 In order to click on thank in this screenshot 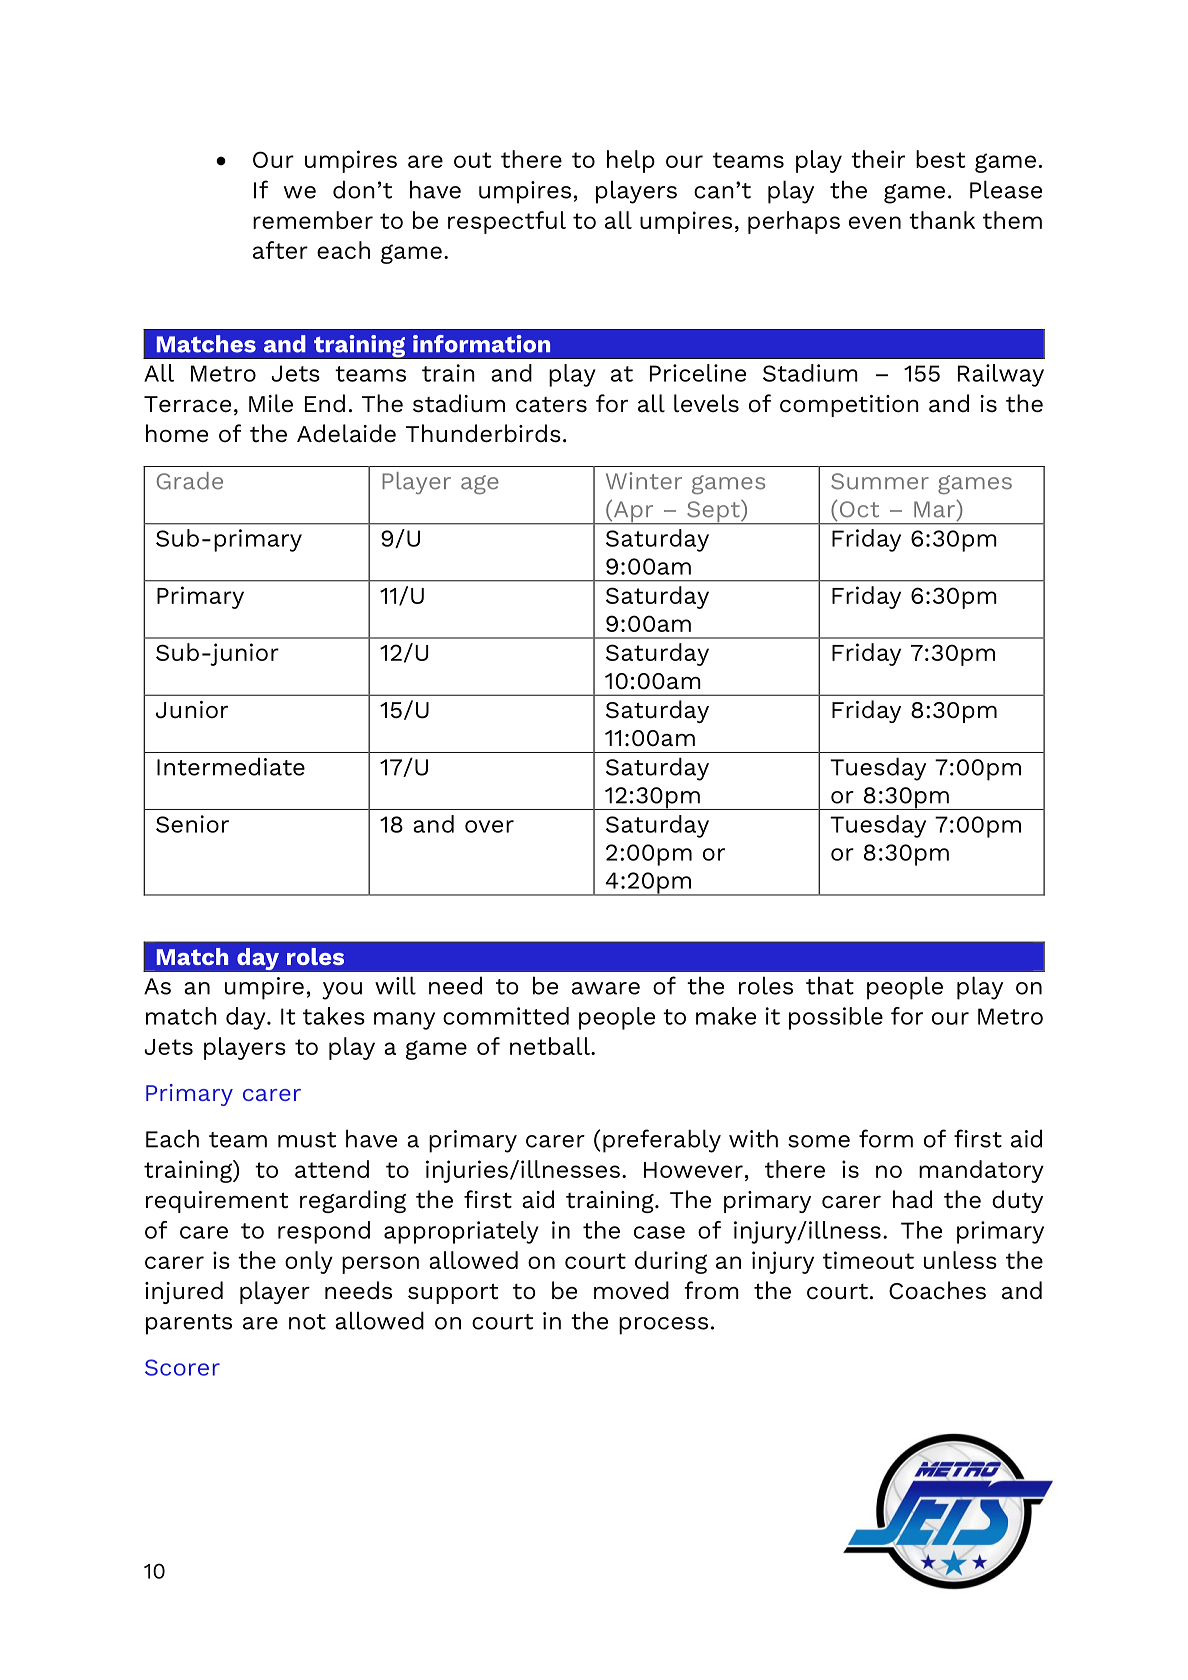, I will do `click(942, 220)`.
